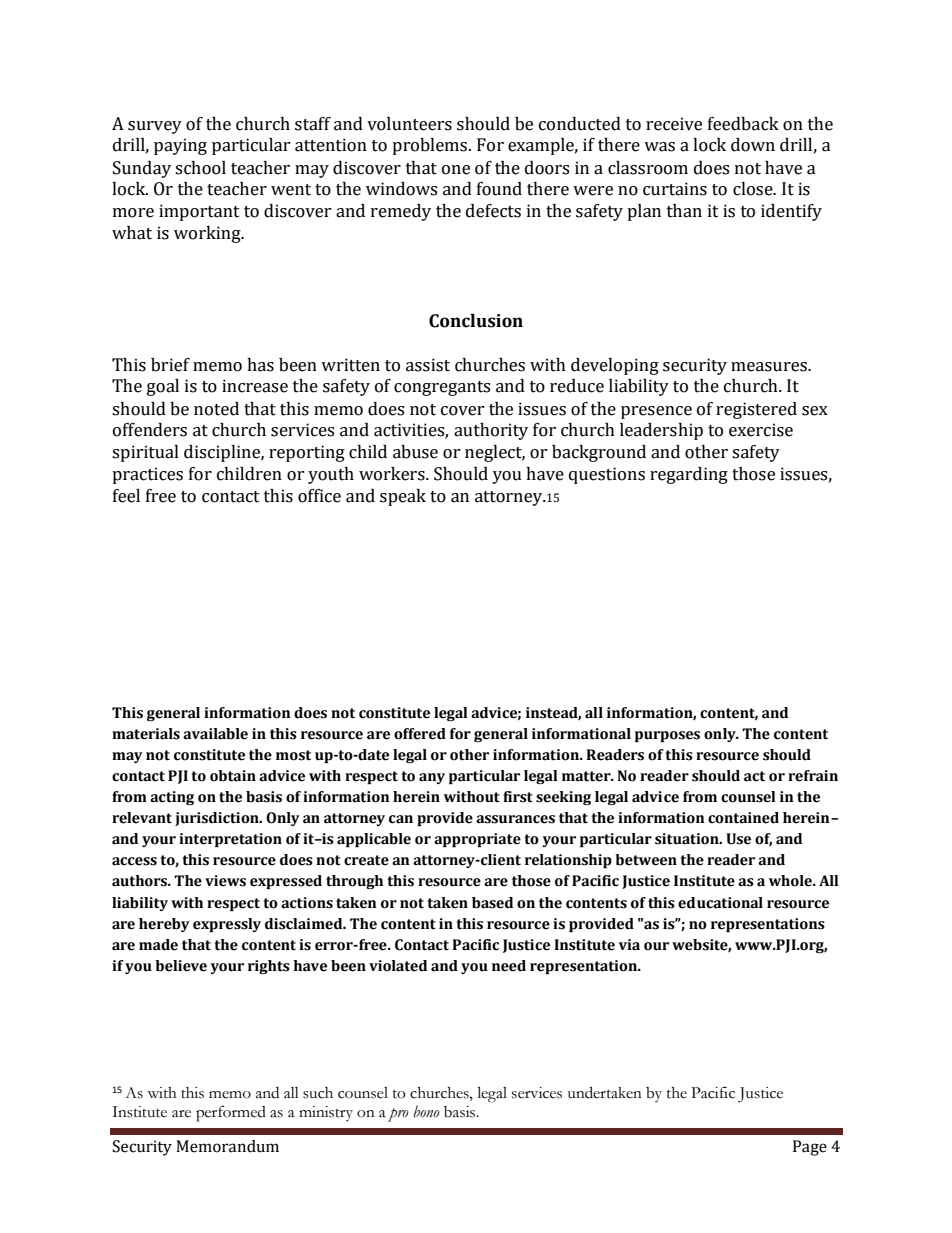  Describe the element at coordinates (667, 736) in the image. I see `purposes` at that location.
